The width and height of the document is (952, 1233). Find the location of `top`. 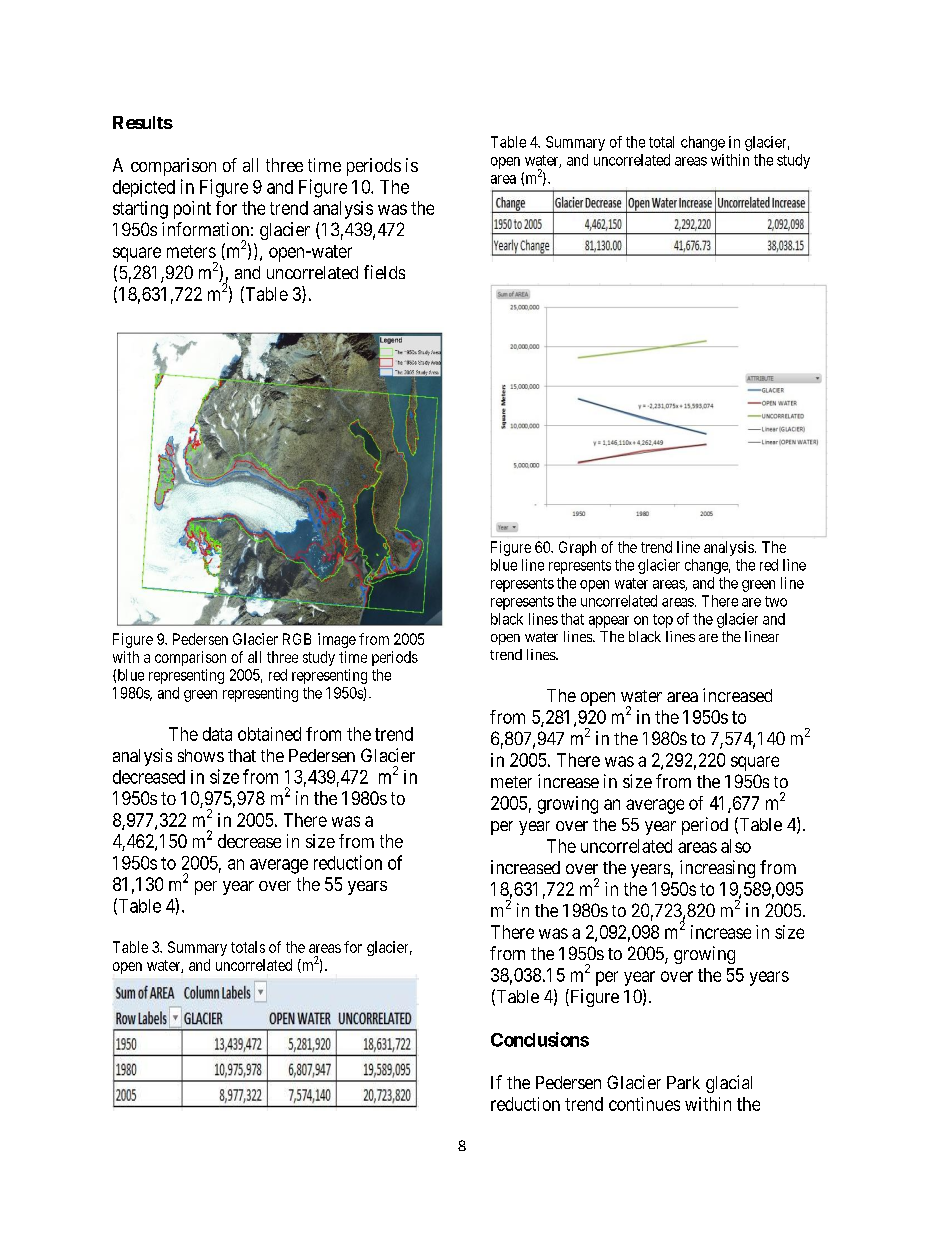

top is located at coordinates (663, 621).
